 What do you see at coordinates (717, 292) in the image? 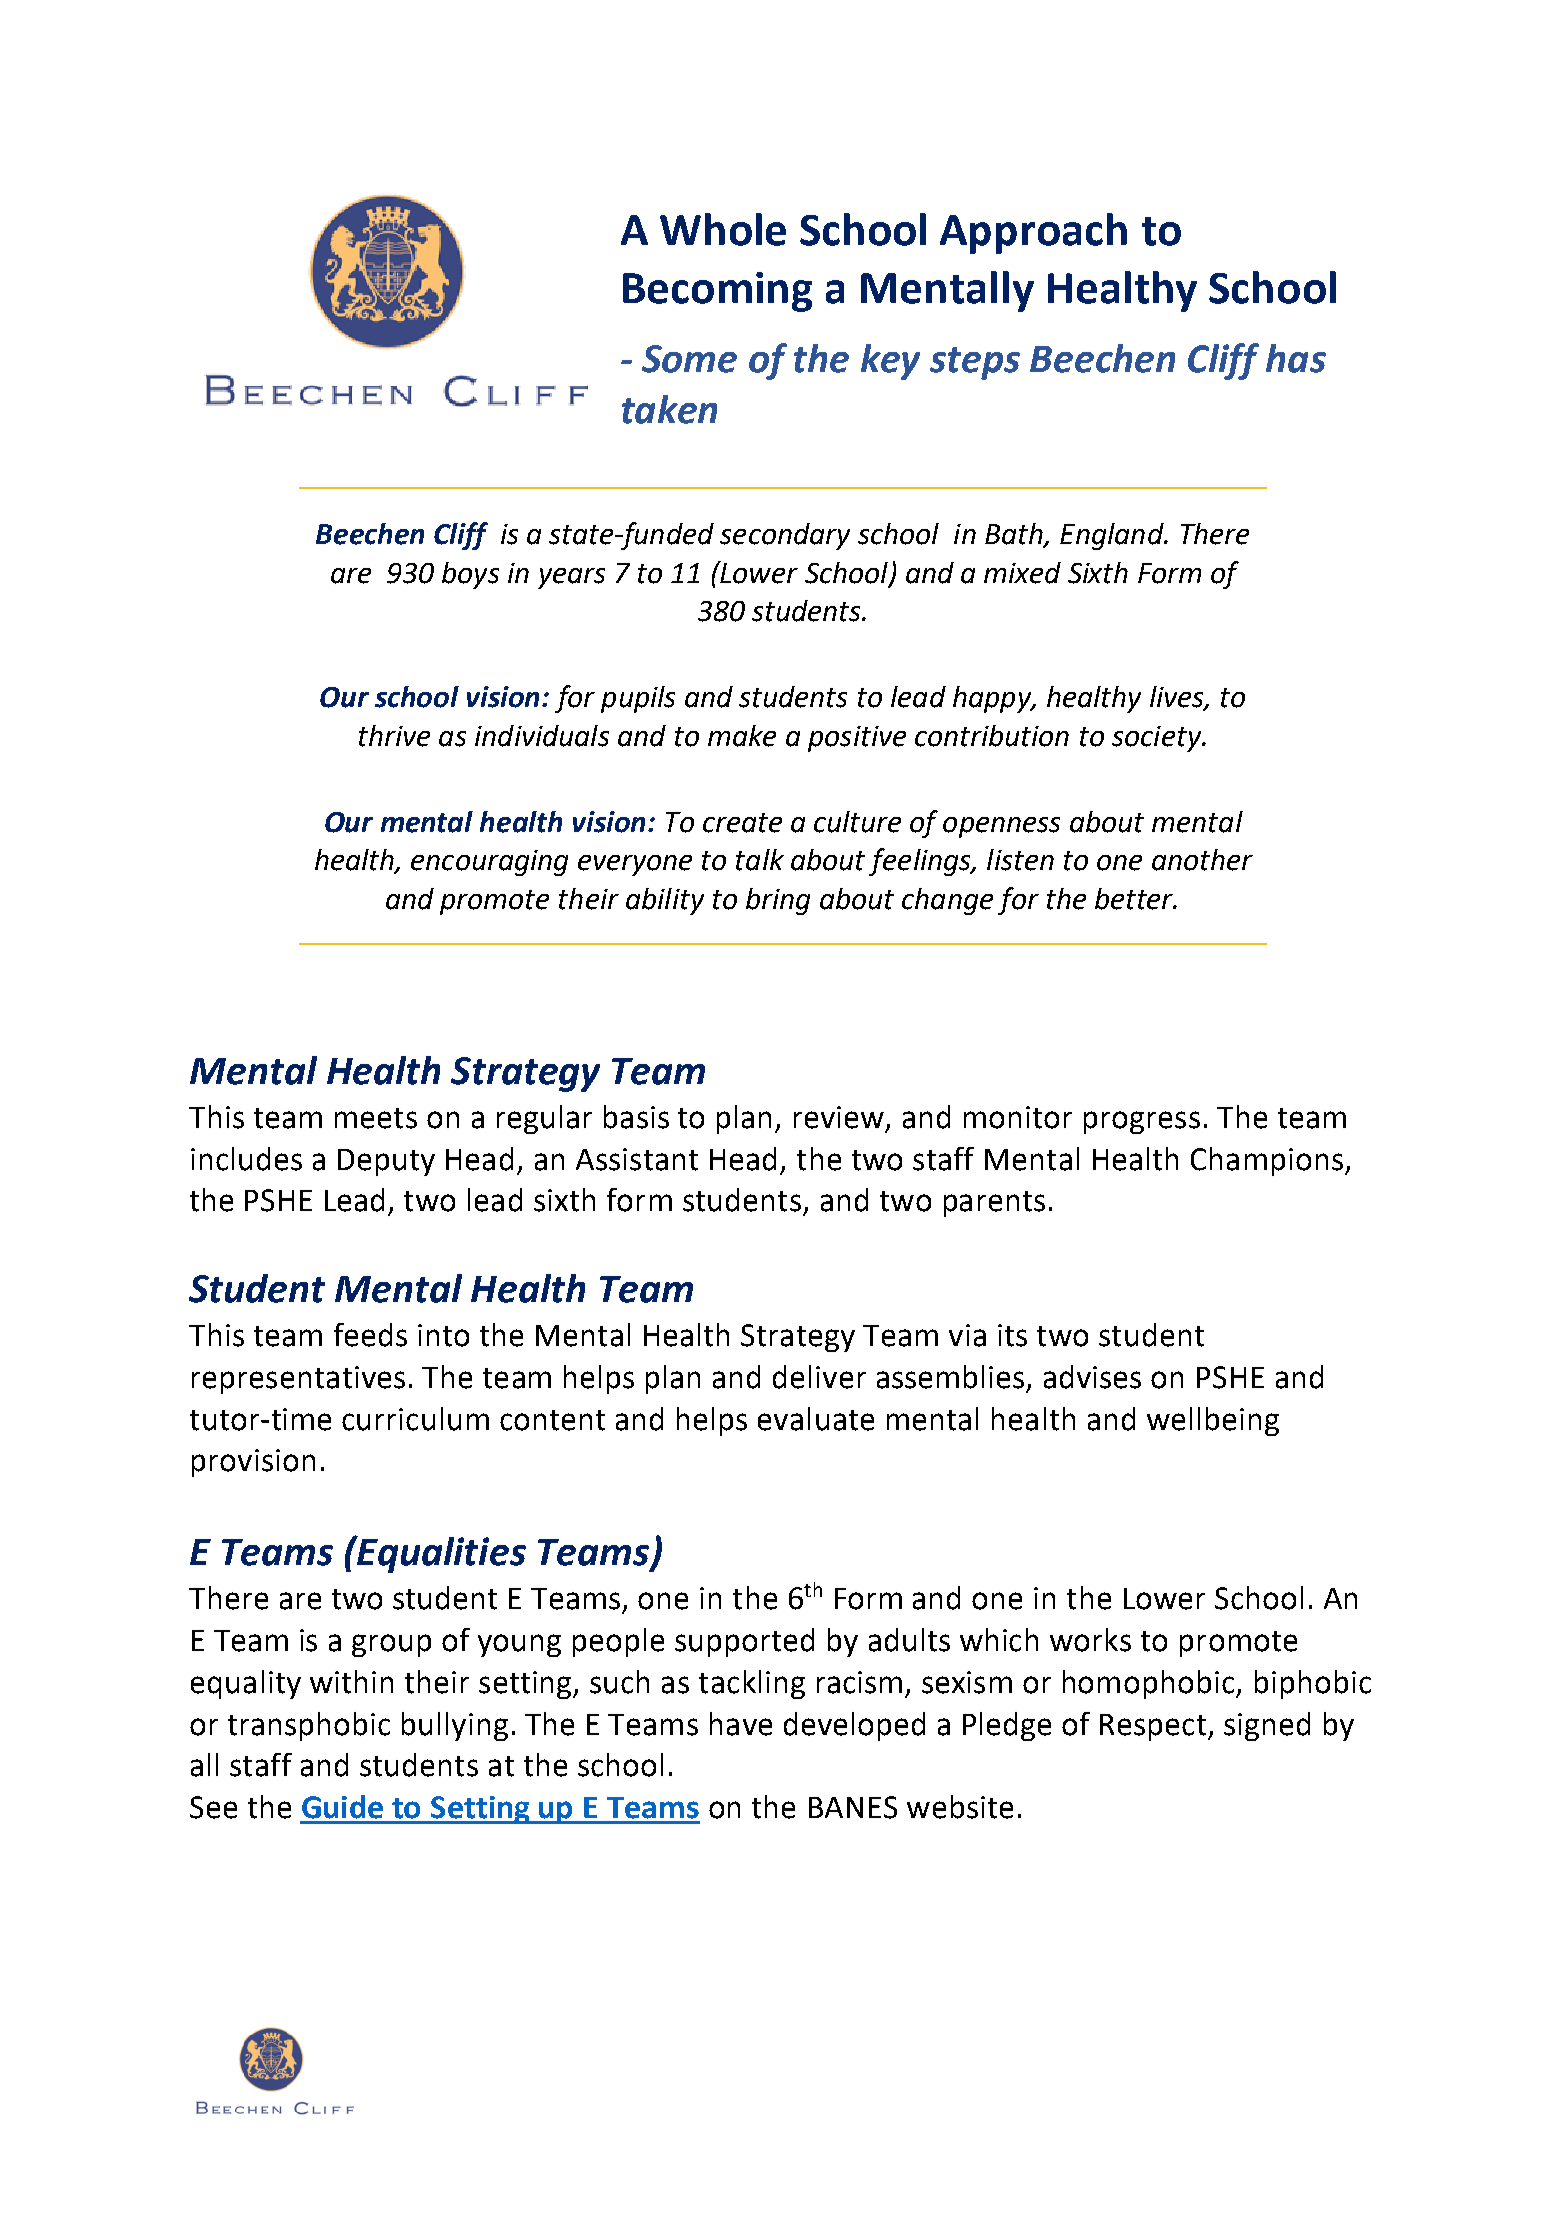
I see `Becoming` at bounding box center [717, 292].
